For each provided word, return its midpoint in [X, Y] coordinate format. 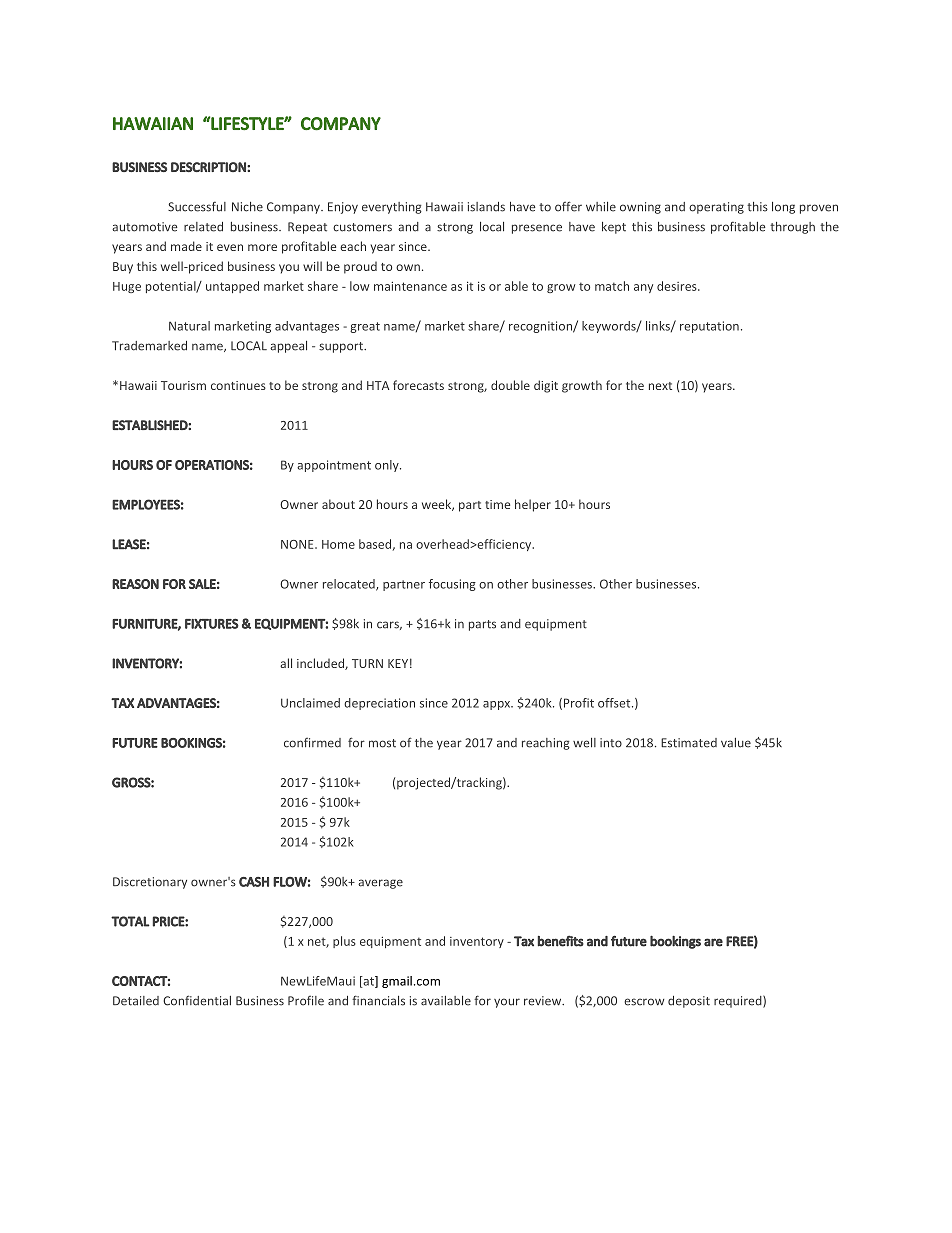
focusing [452, 585]
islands [486, 207]
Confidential [197, 1000]
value [736, 743]
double [510, 385]
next [660, 386]
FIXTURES [212, 623]
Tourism [183, 385]
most [382, 743]
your [507, 1003]
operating [716, 208]
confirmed [312, 742]
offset [614, 703]
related [203, 227]
